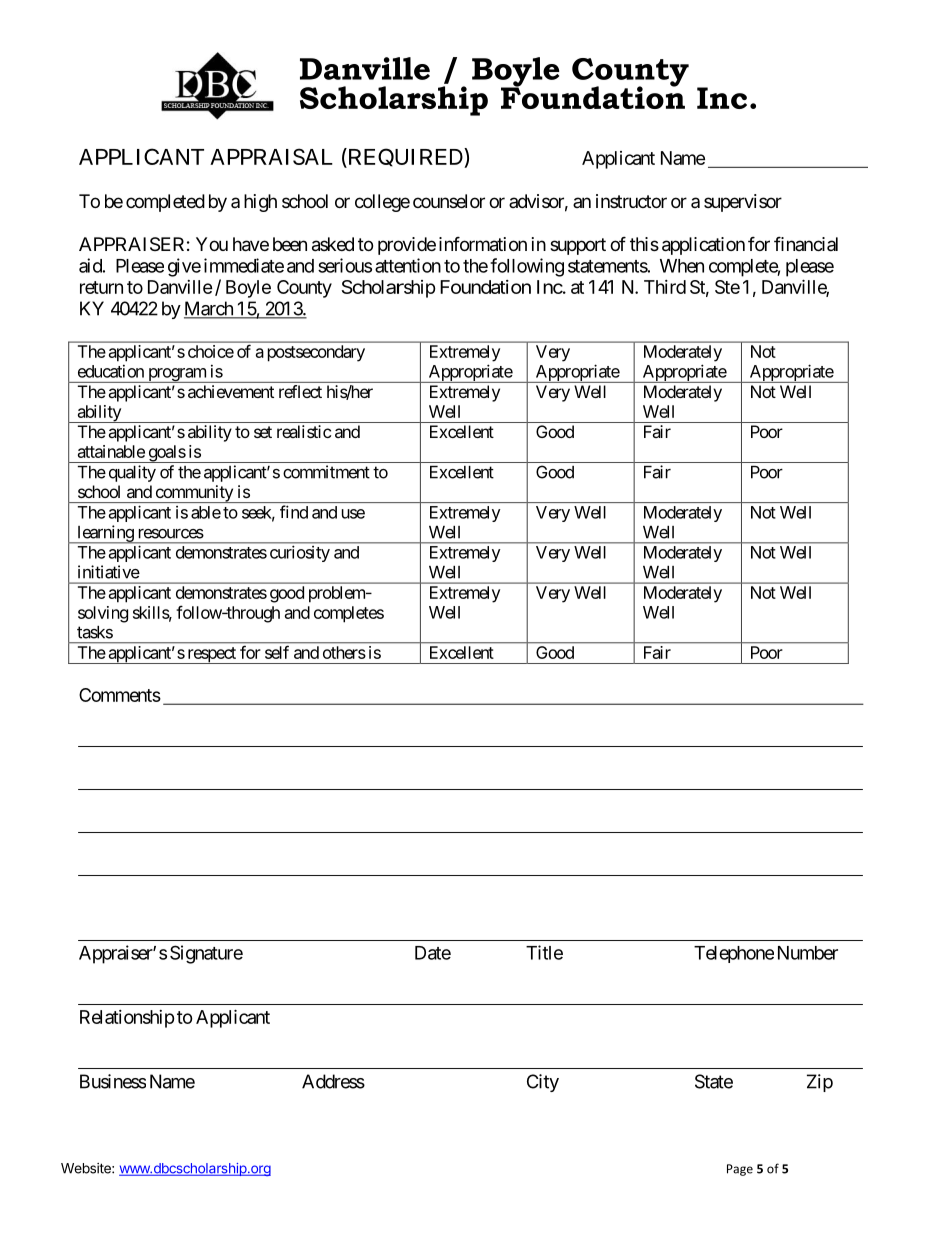 The image size is (952, 1233). What do you see at coordinates (231, 391) in the image?
I see `achievement` at bounding box center [231, 391].
